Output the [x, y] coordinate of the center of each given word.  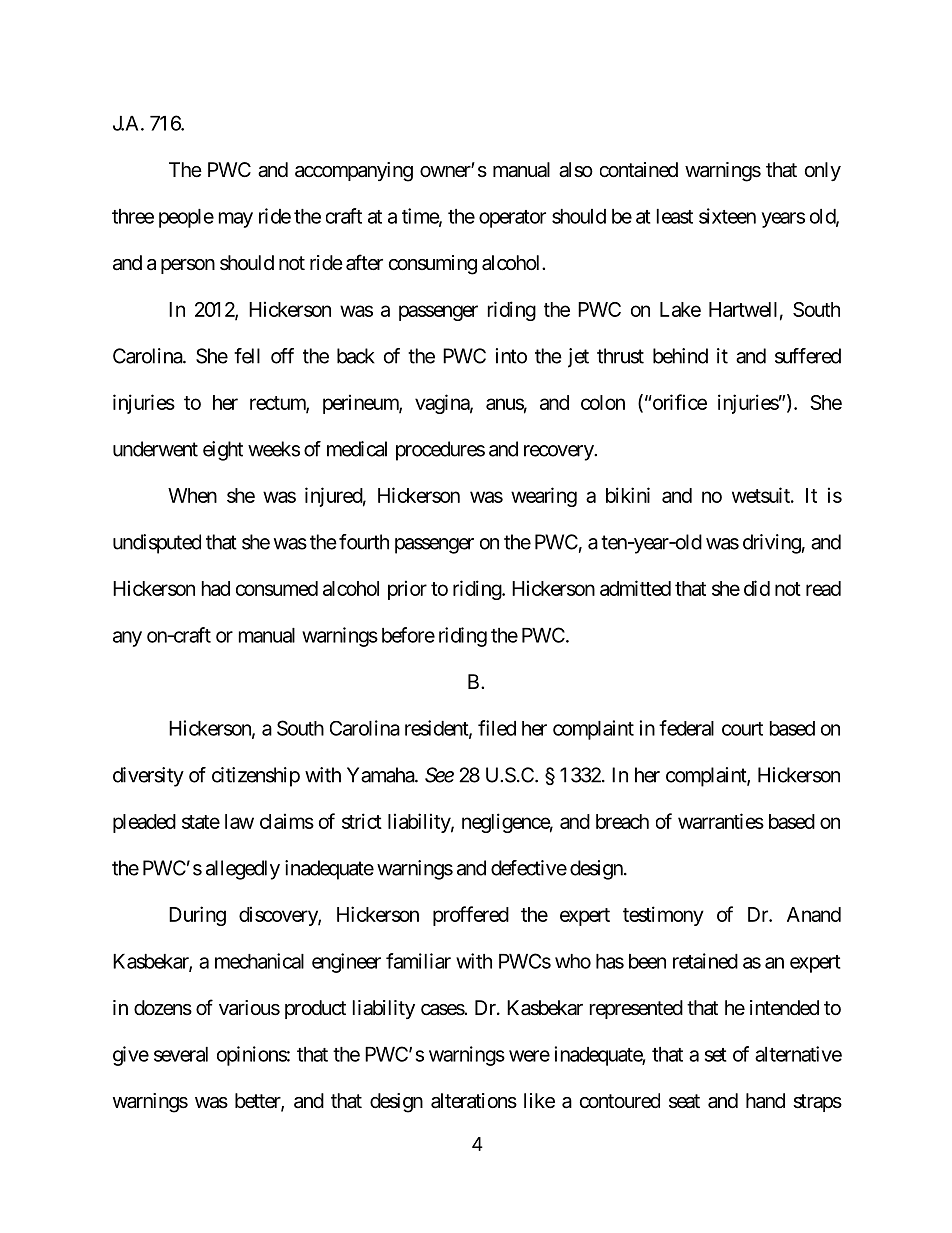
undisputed [157, 544]
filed [497, 728]
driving [772, 544]
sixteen [727, 216]
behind [680, 356]
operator [512, 219]
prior [407, 590]
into [511, 356]
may [236, 220]
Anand [814, 914]
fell [247, 356]
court [742, 729]
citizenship [256, 777]
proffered [471, 916]
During [197, 916]
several [181, 1054]
